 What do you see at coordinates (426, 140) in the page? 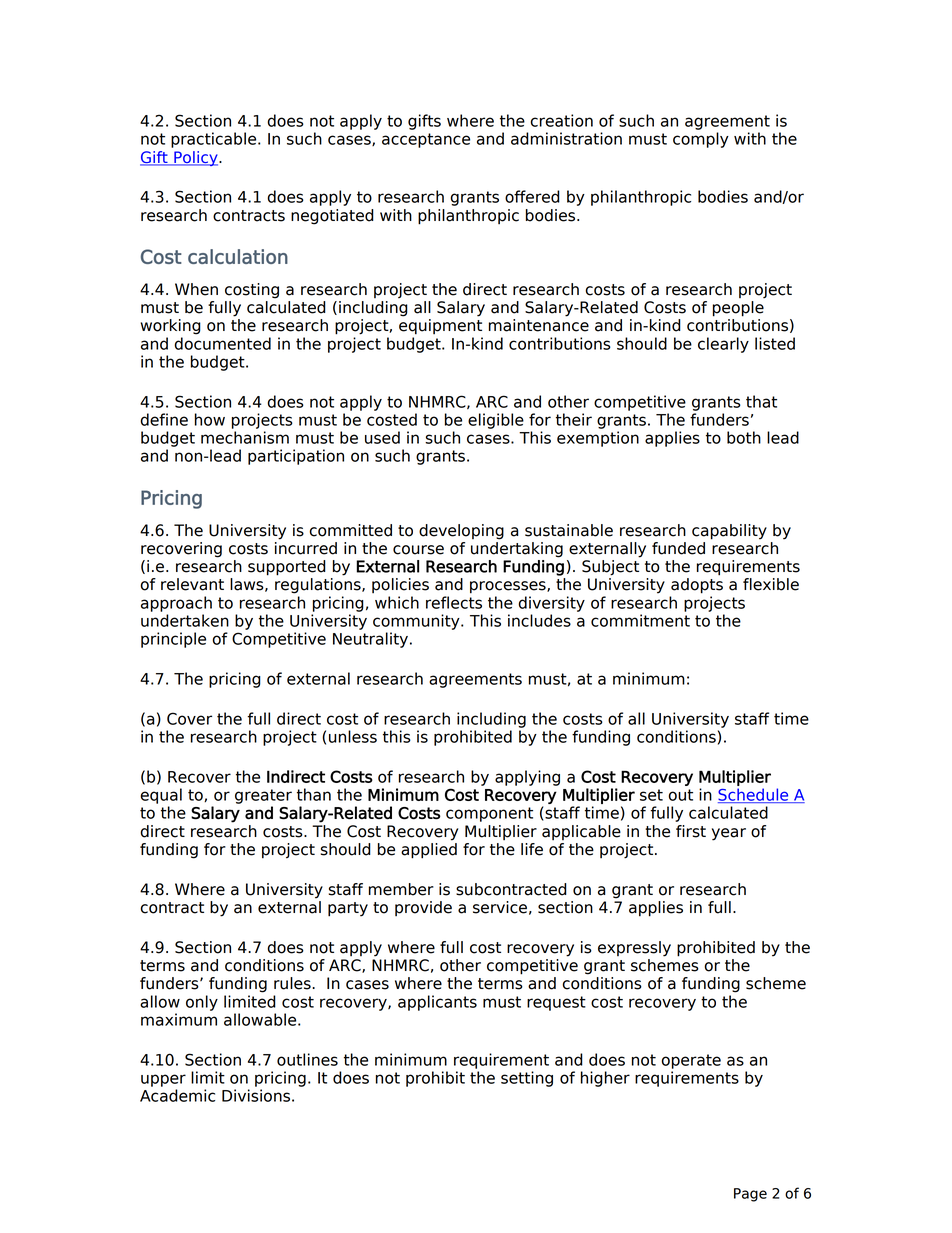
I see `acceptance` at bounding box center [426, 140].
